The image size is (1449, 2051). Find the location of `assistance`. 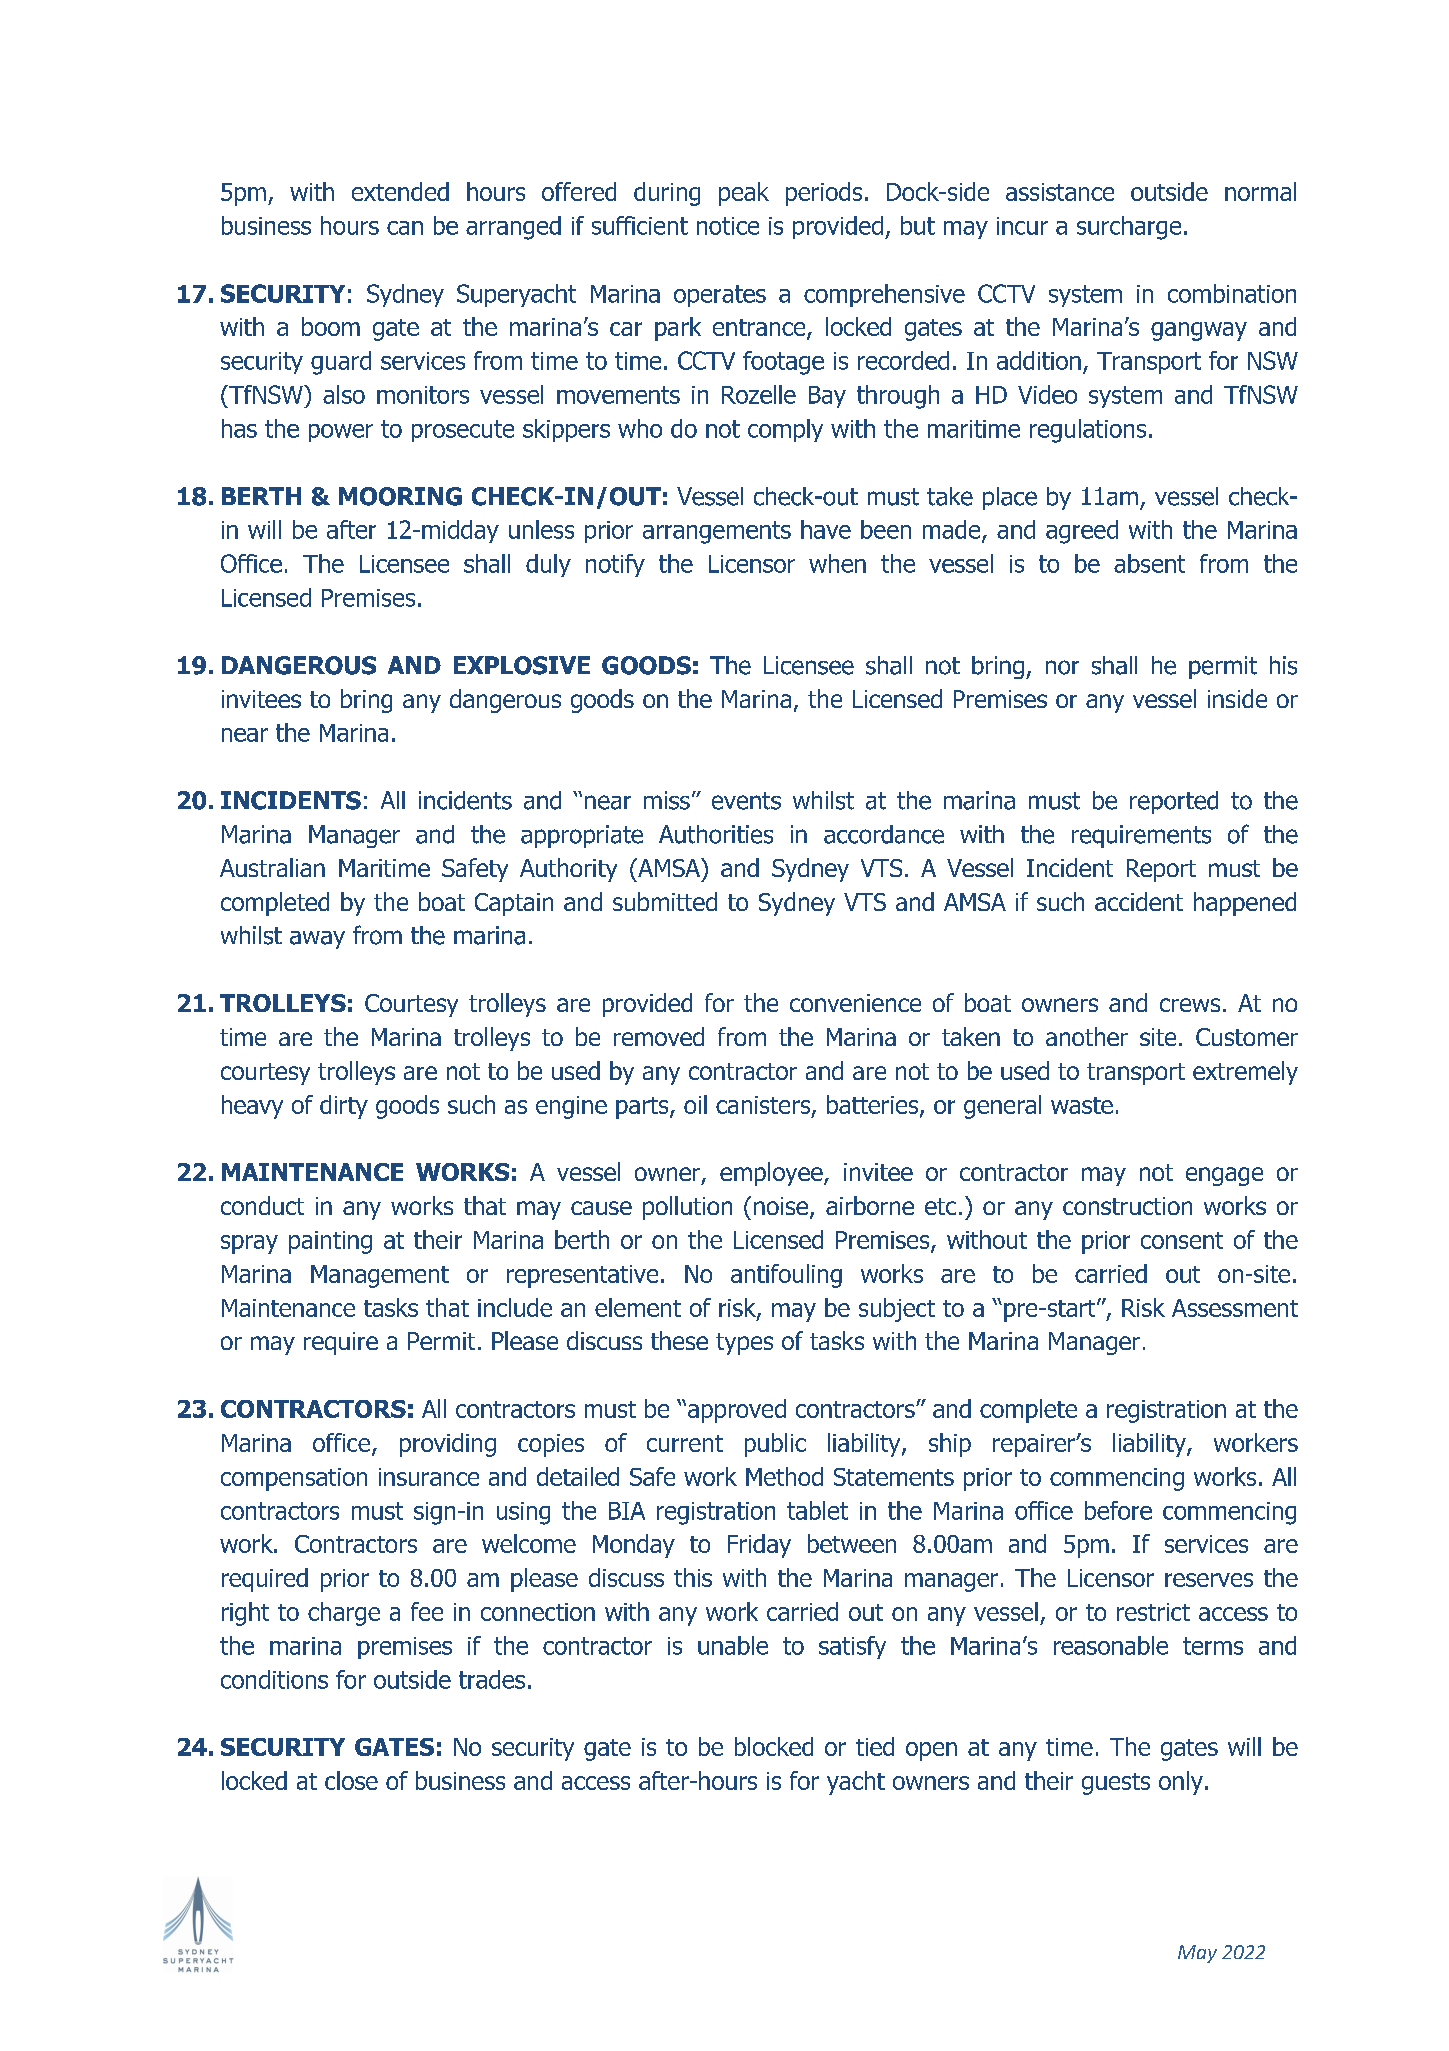

assistance is located at coordinates (1060, 192).
